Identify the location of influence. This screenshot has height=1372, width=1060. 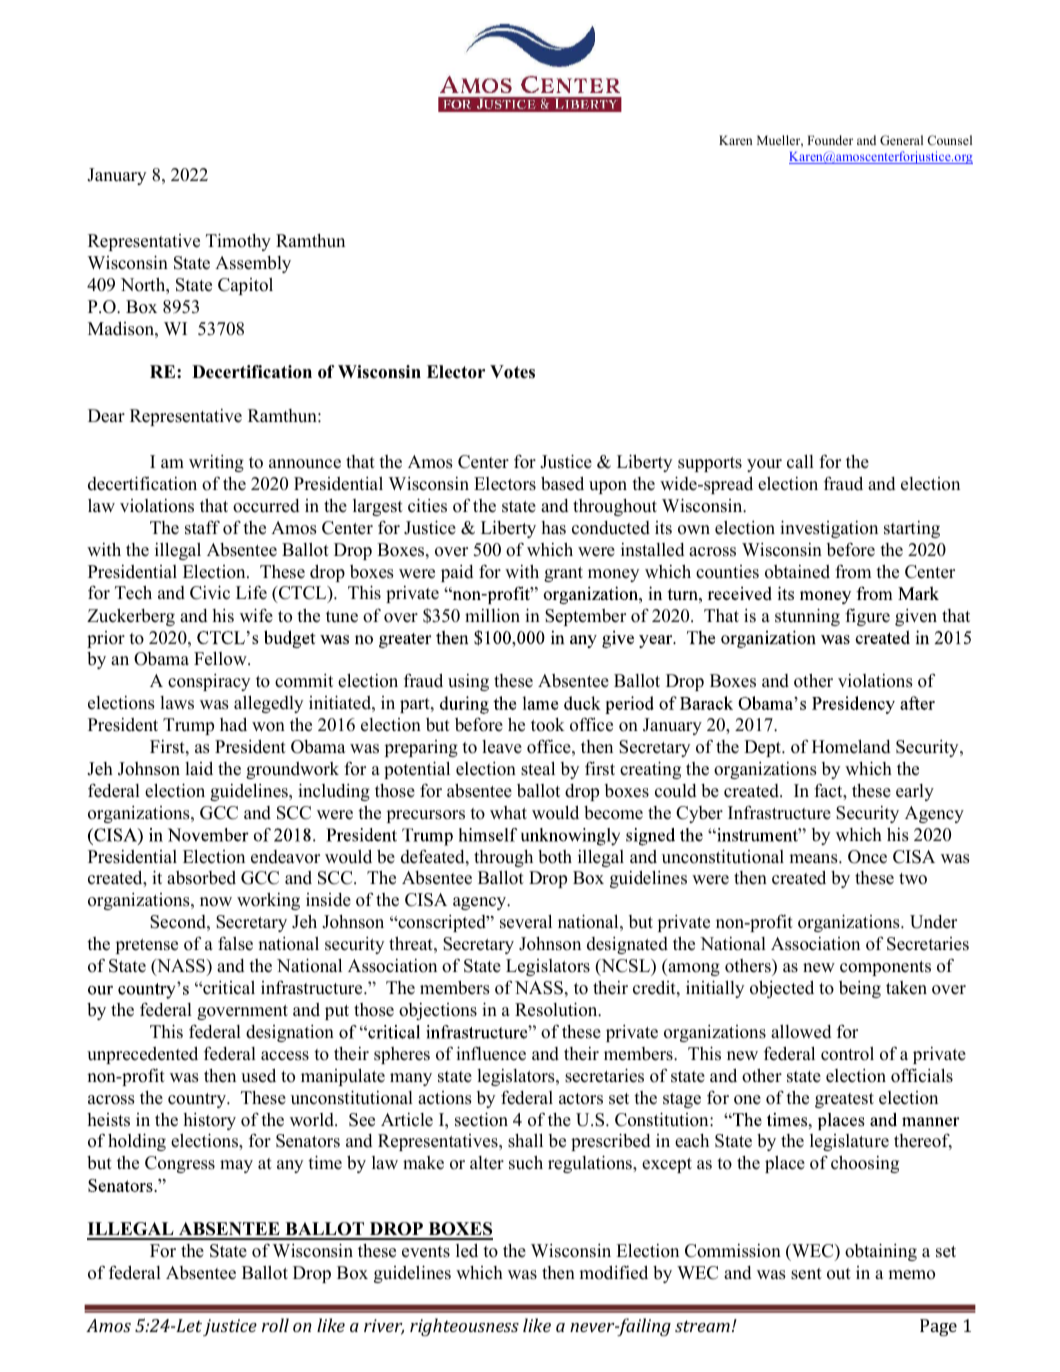
(491, 1053).
